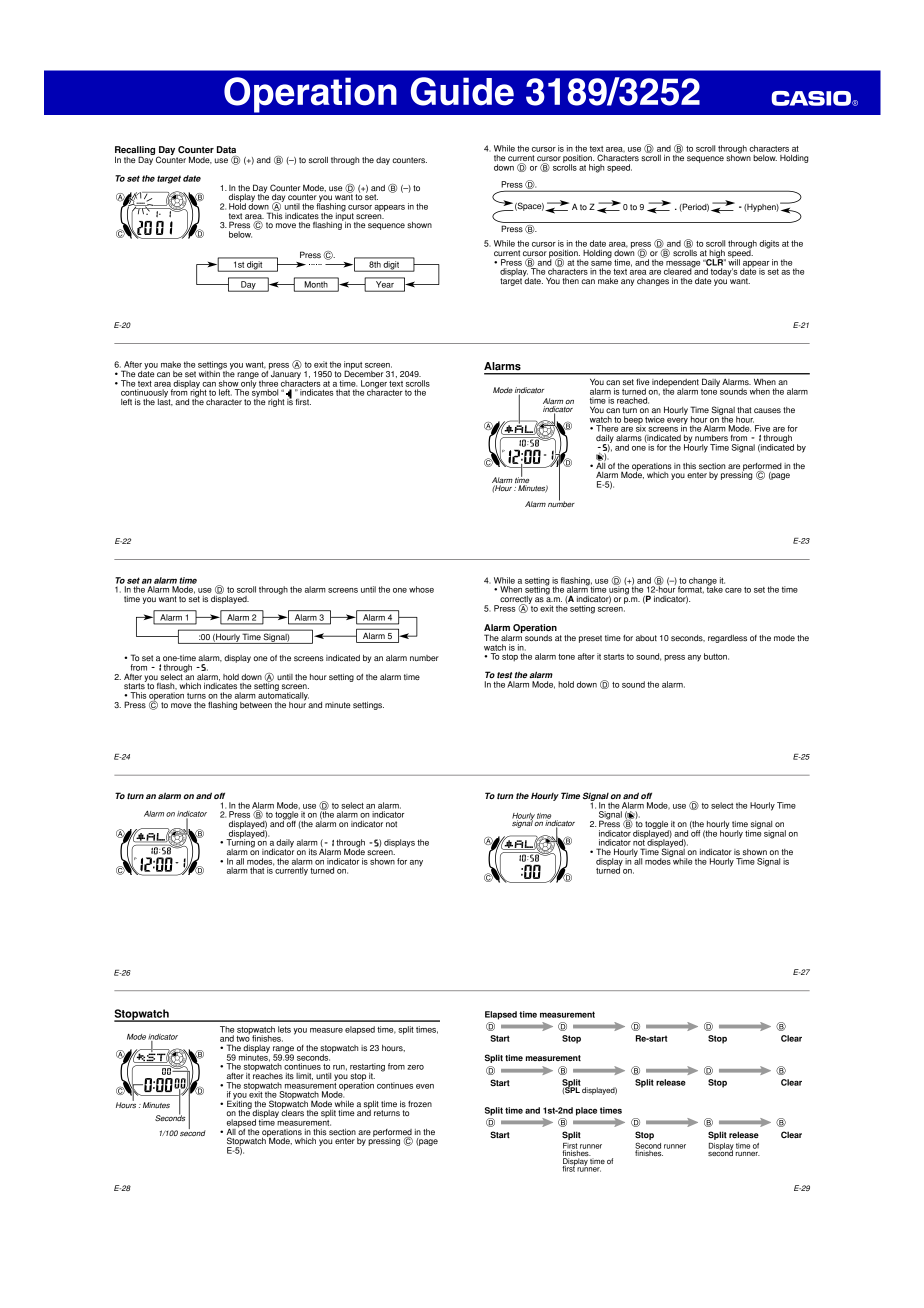 This document has width=924, height=1308. I want to click on two, so click(243, 1038).
